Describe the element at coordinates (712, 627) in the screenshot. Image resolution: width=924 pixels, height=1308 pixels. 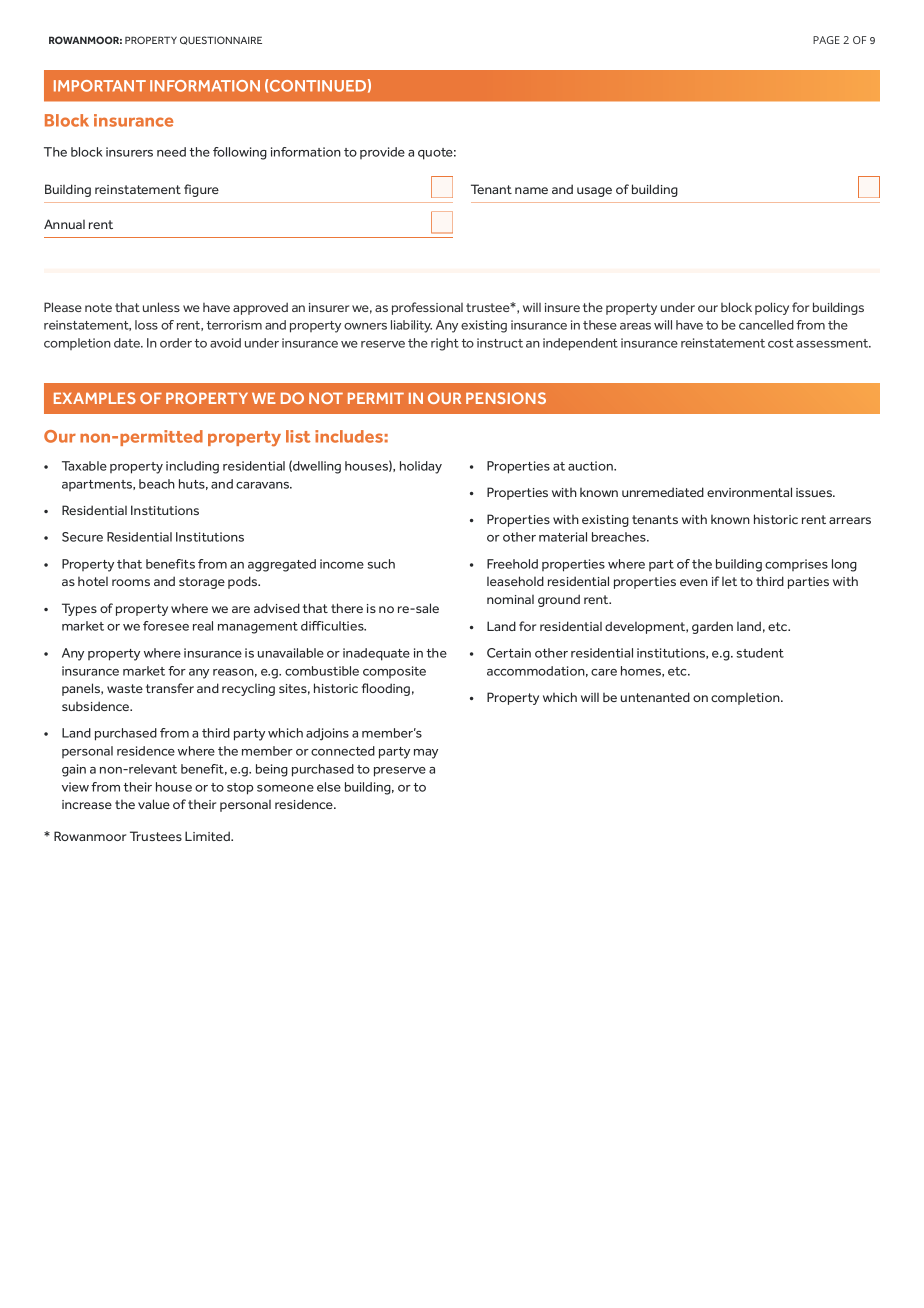
I see `garden` at that location.
